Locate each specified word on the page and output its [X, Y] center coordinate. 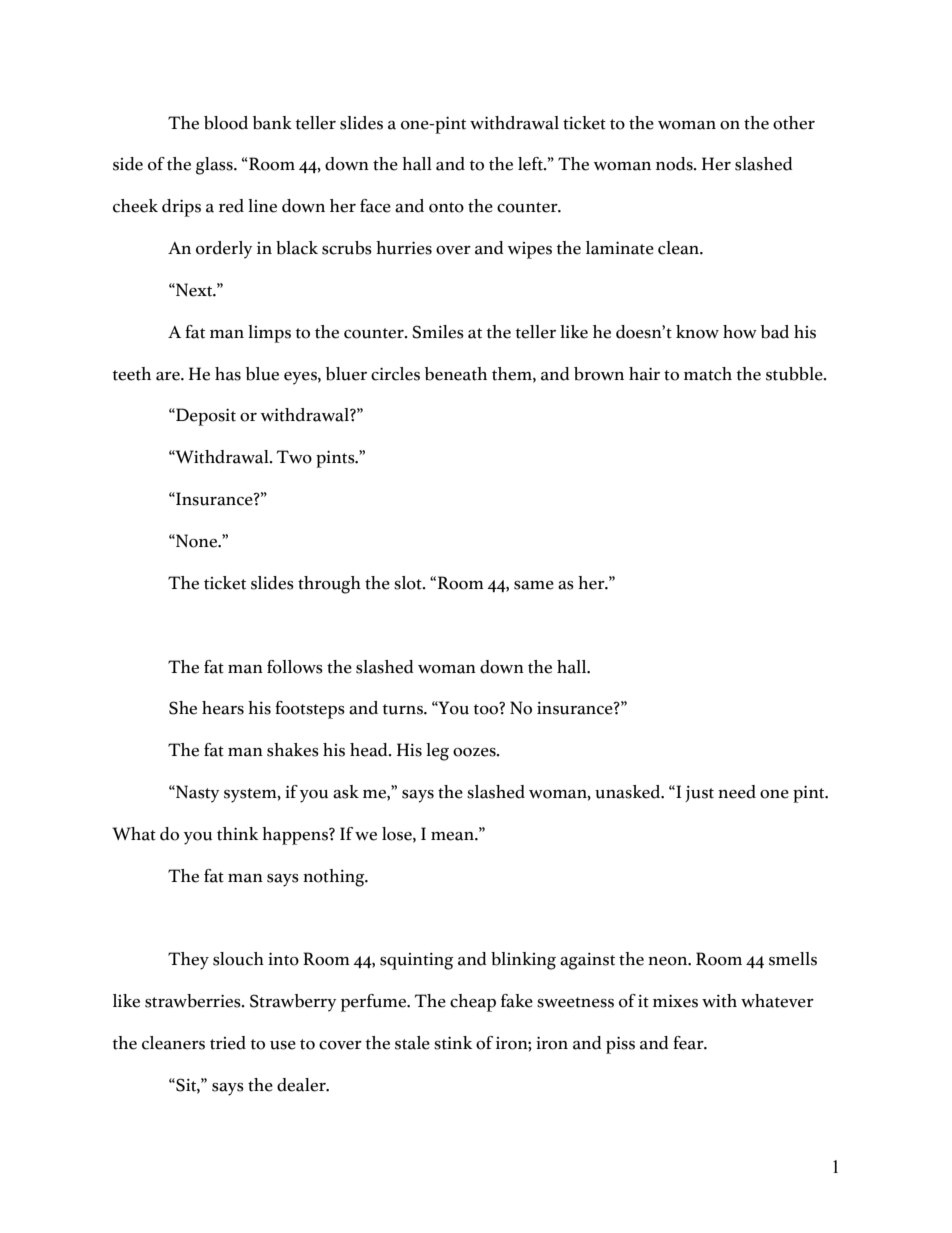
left [531, 164]
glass [215, 166]
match [708, 374]
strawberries [194, 1001]
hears [223, 708]
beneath [456, 374]
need [737, 792]
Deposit [205, 417]
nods [675, 164]
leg [437, 752]
